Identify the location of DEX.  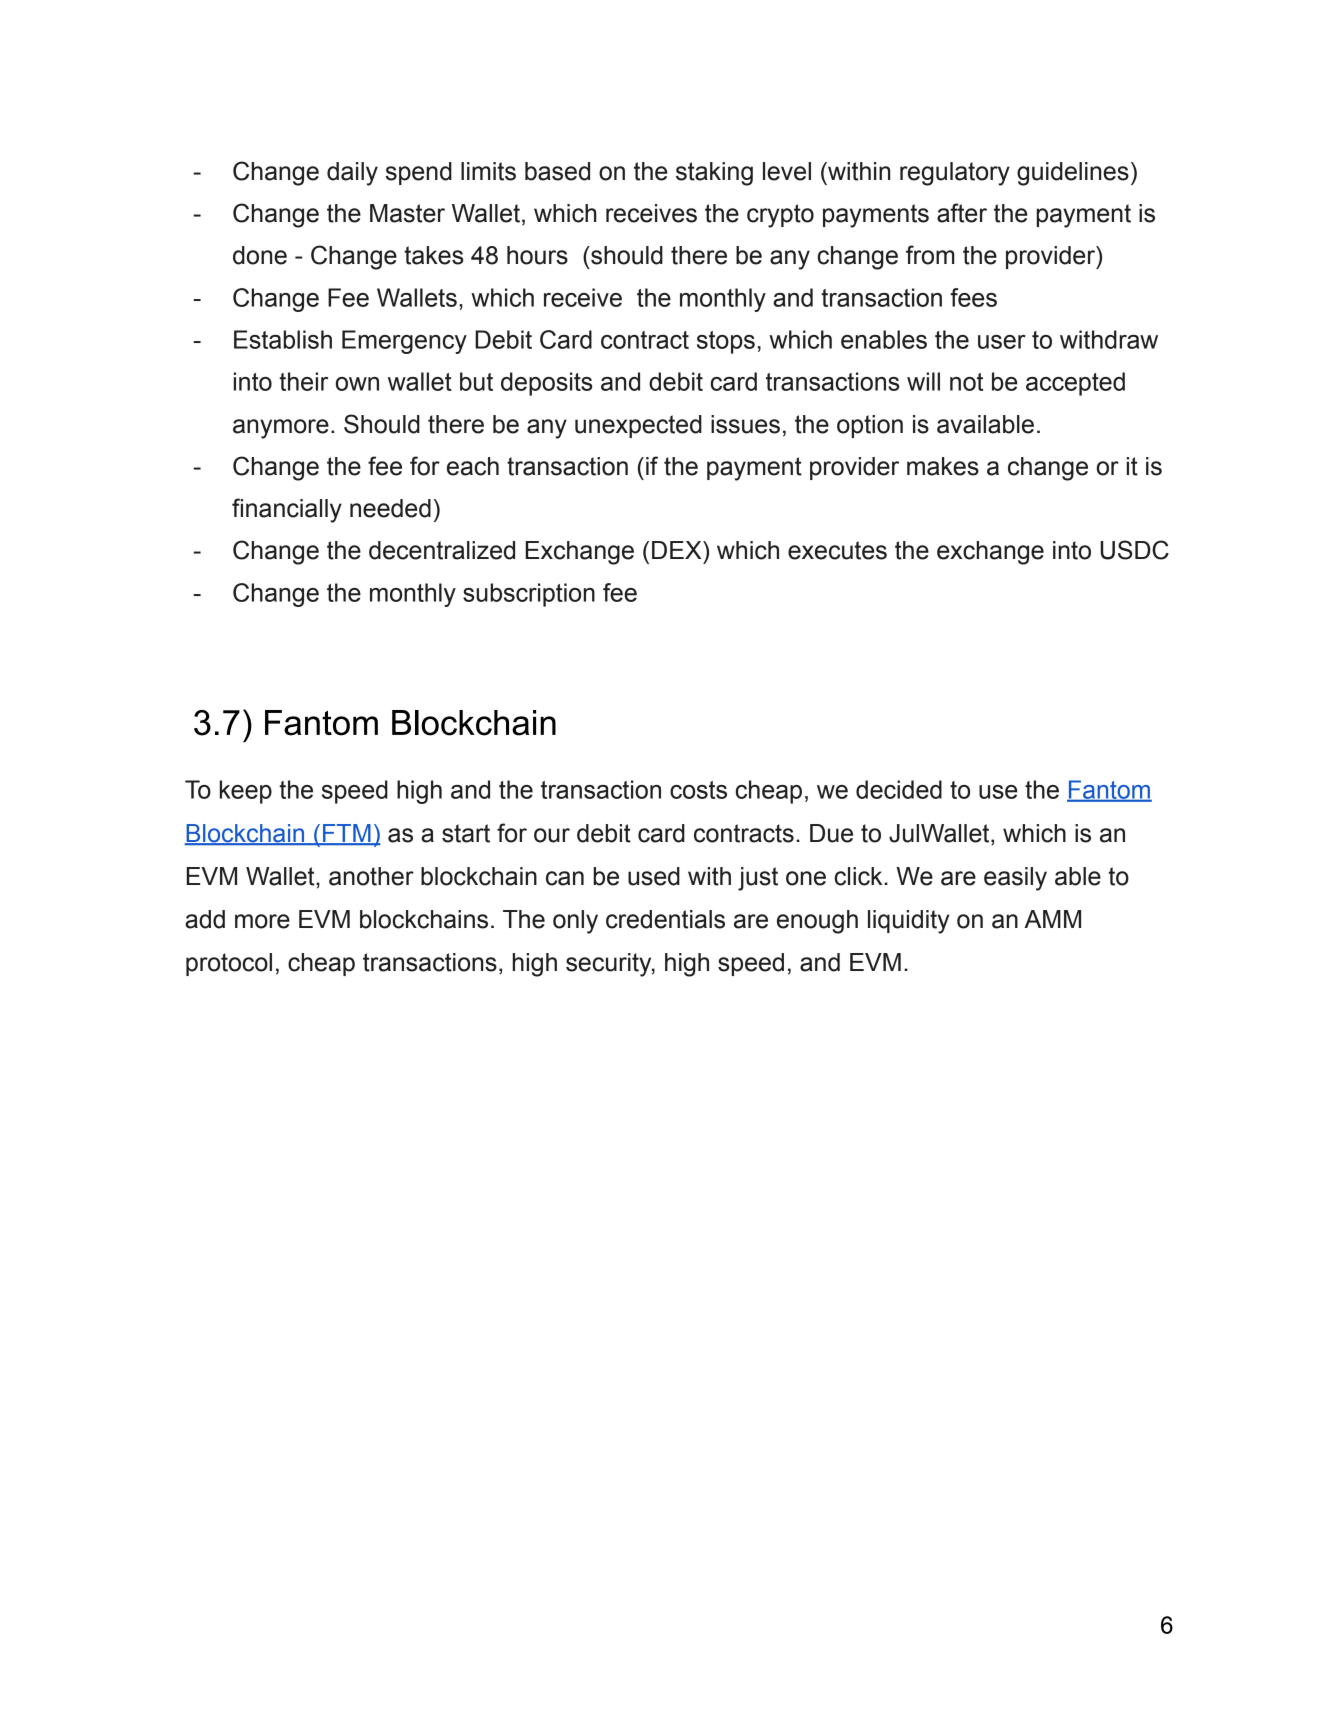
(678, 550).
